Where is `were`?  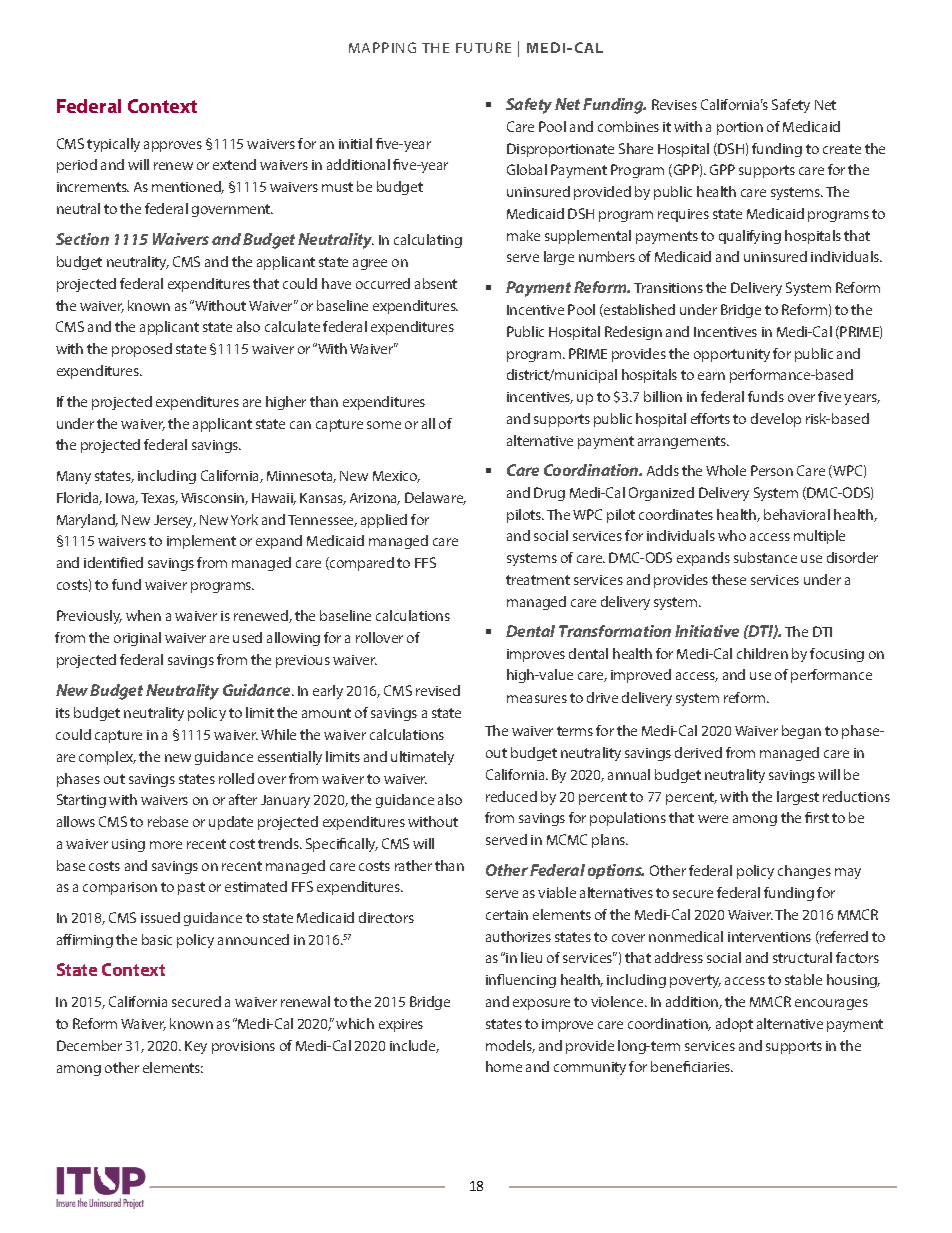 were is located at coordinates (713, 819).
